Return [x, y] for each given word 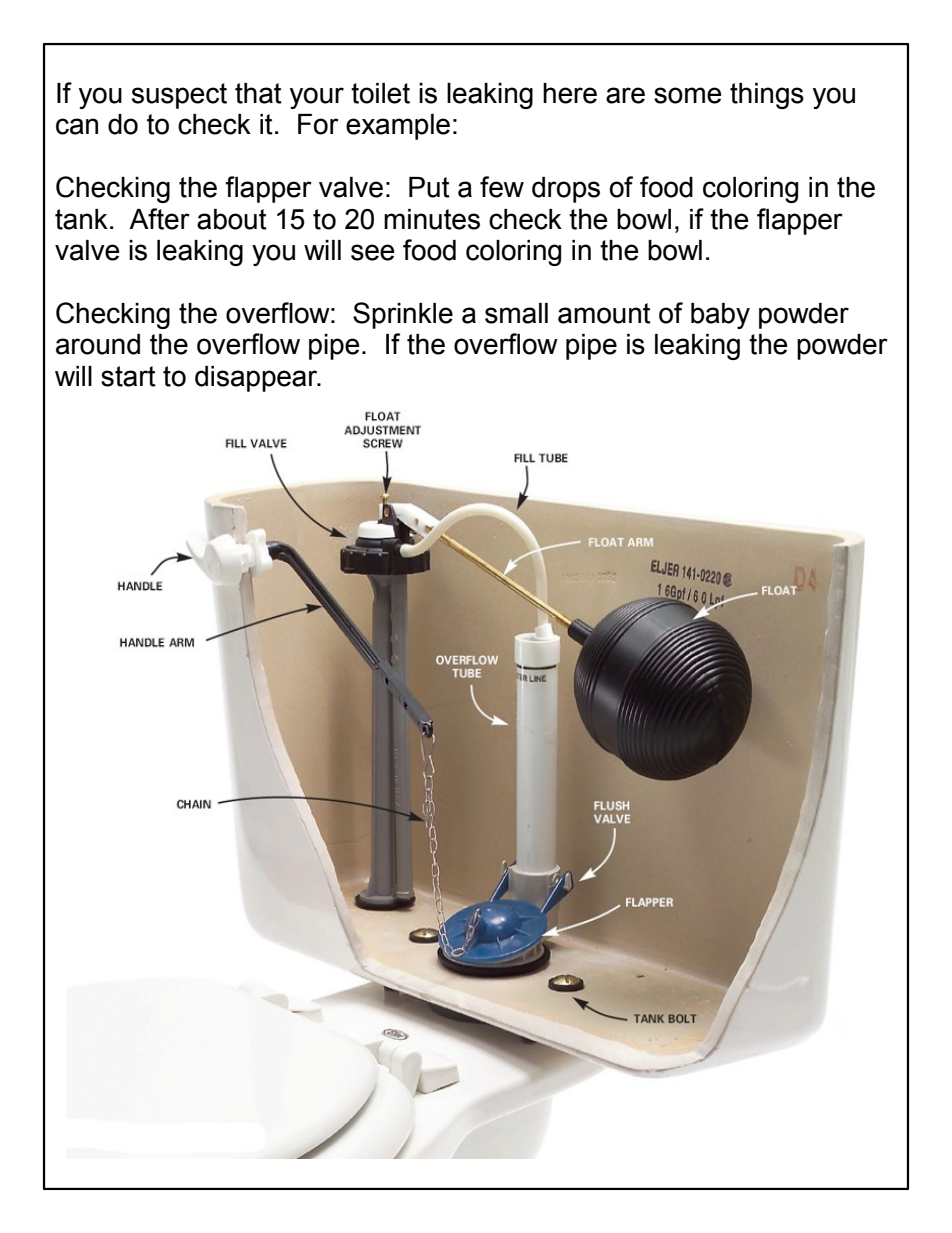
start [128, 376]
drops [566, 190]
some [687, 95]
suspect [179, 96]
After [159, 219]
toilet [380, 93]
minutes [432, 219]
